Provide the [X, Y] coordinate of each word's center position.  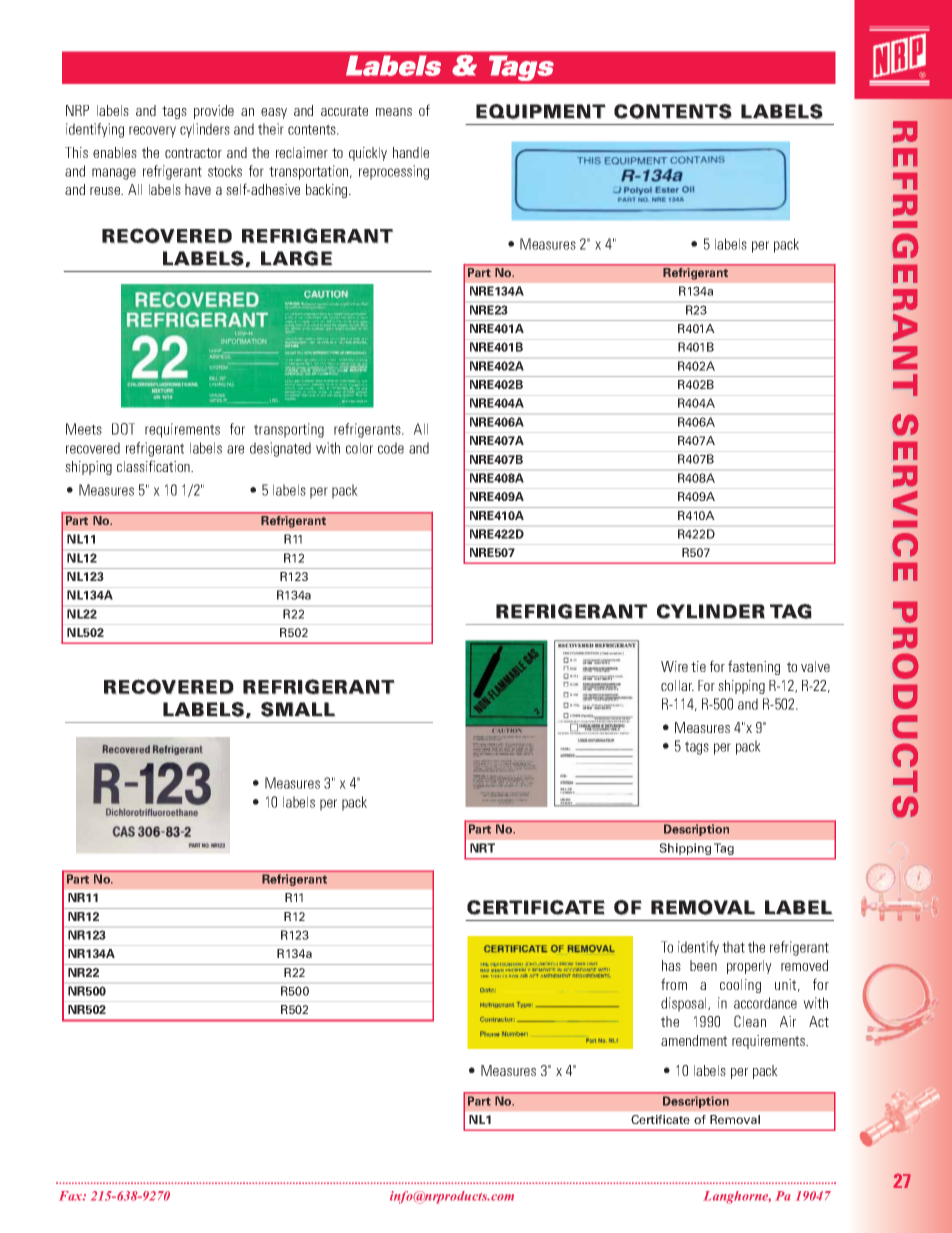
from [674, 984]
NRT [482, 848]
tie [698, 666]
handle [411, 152]
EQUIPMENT [541, 111]
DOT [123, 429]
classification [154, 466]
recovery [152, 132]
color [359, 448]
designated [280, 449]
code [391, 448]
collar [677, 685]
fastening [754, 667]
